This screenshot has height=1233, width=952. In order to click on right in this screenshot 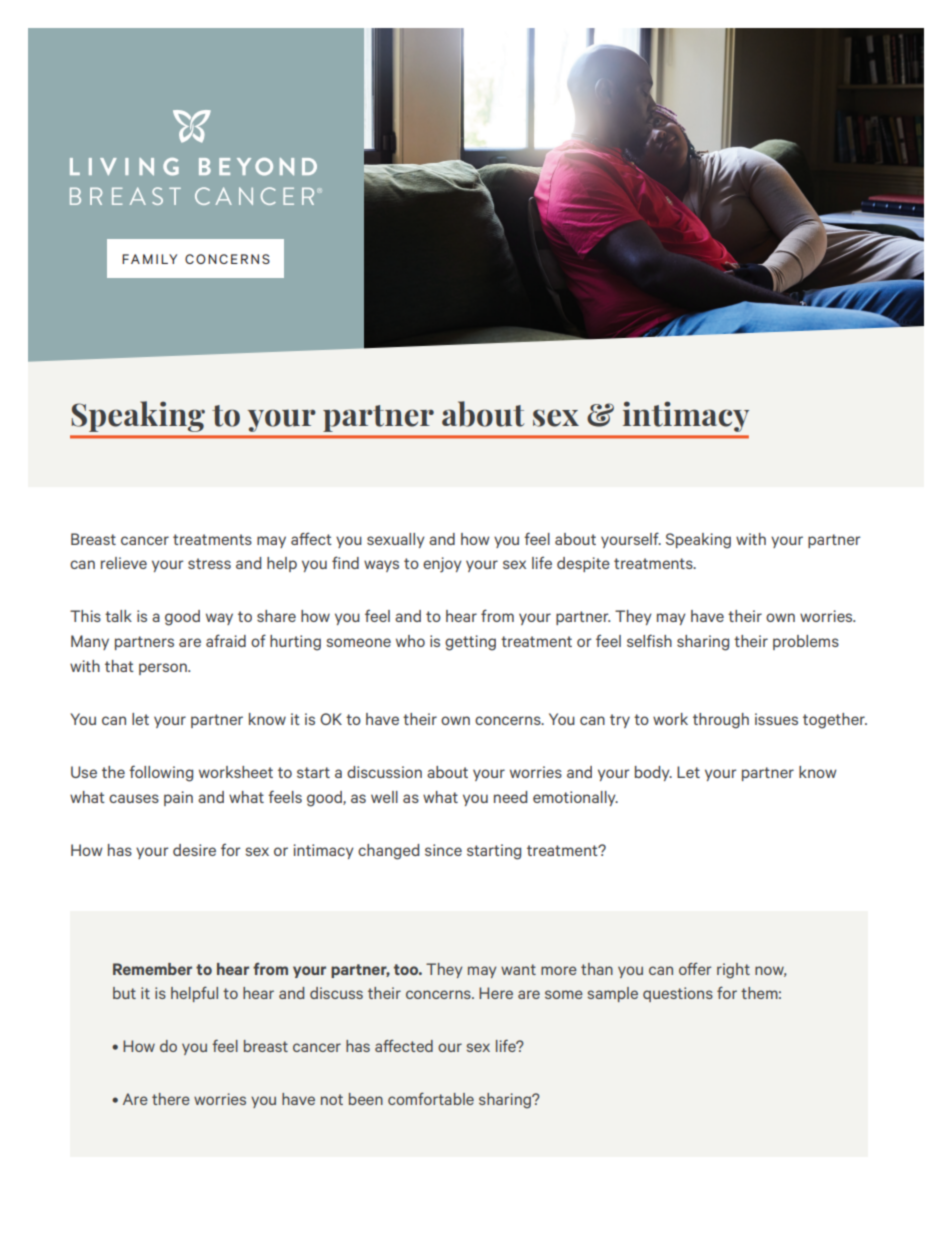, I will do `click(733, 971)`.
